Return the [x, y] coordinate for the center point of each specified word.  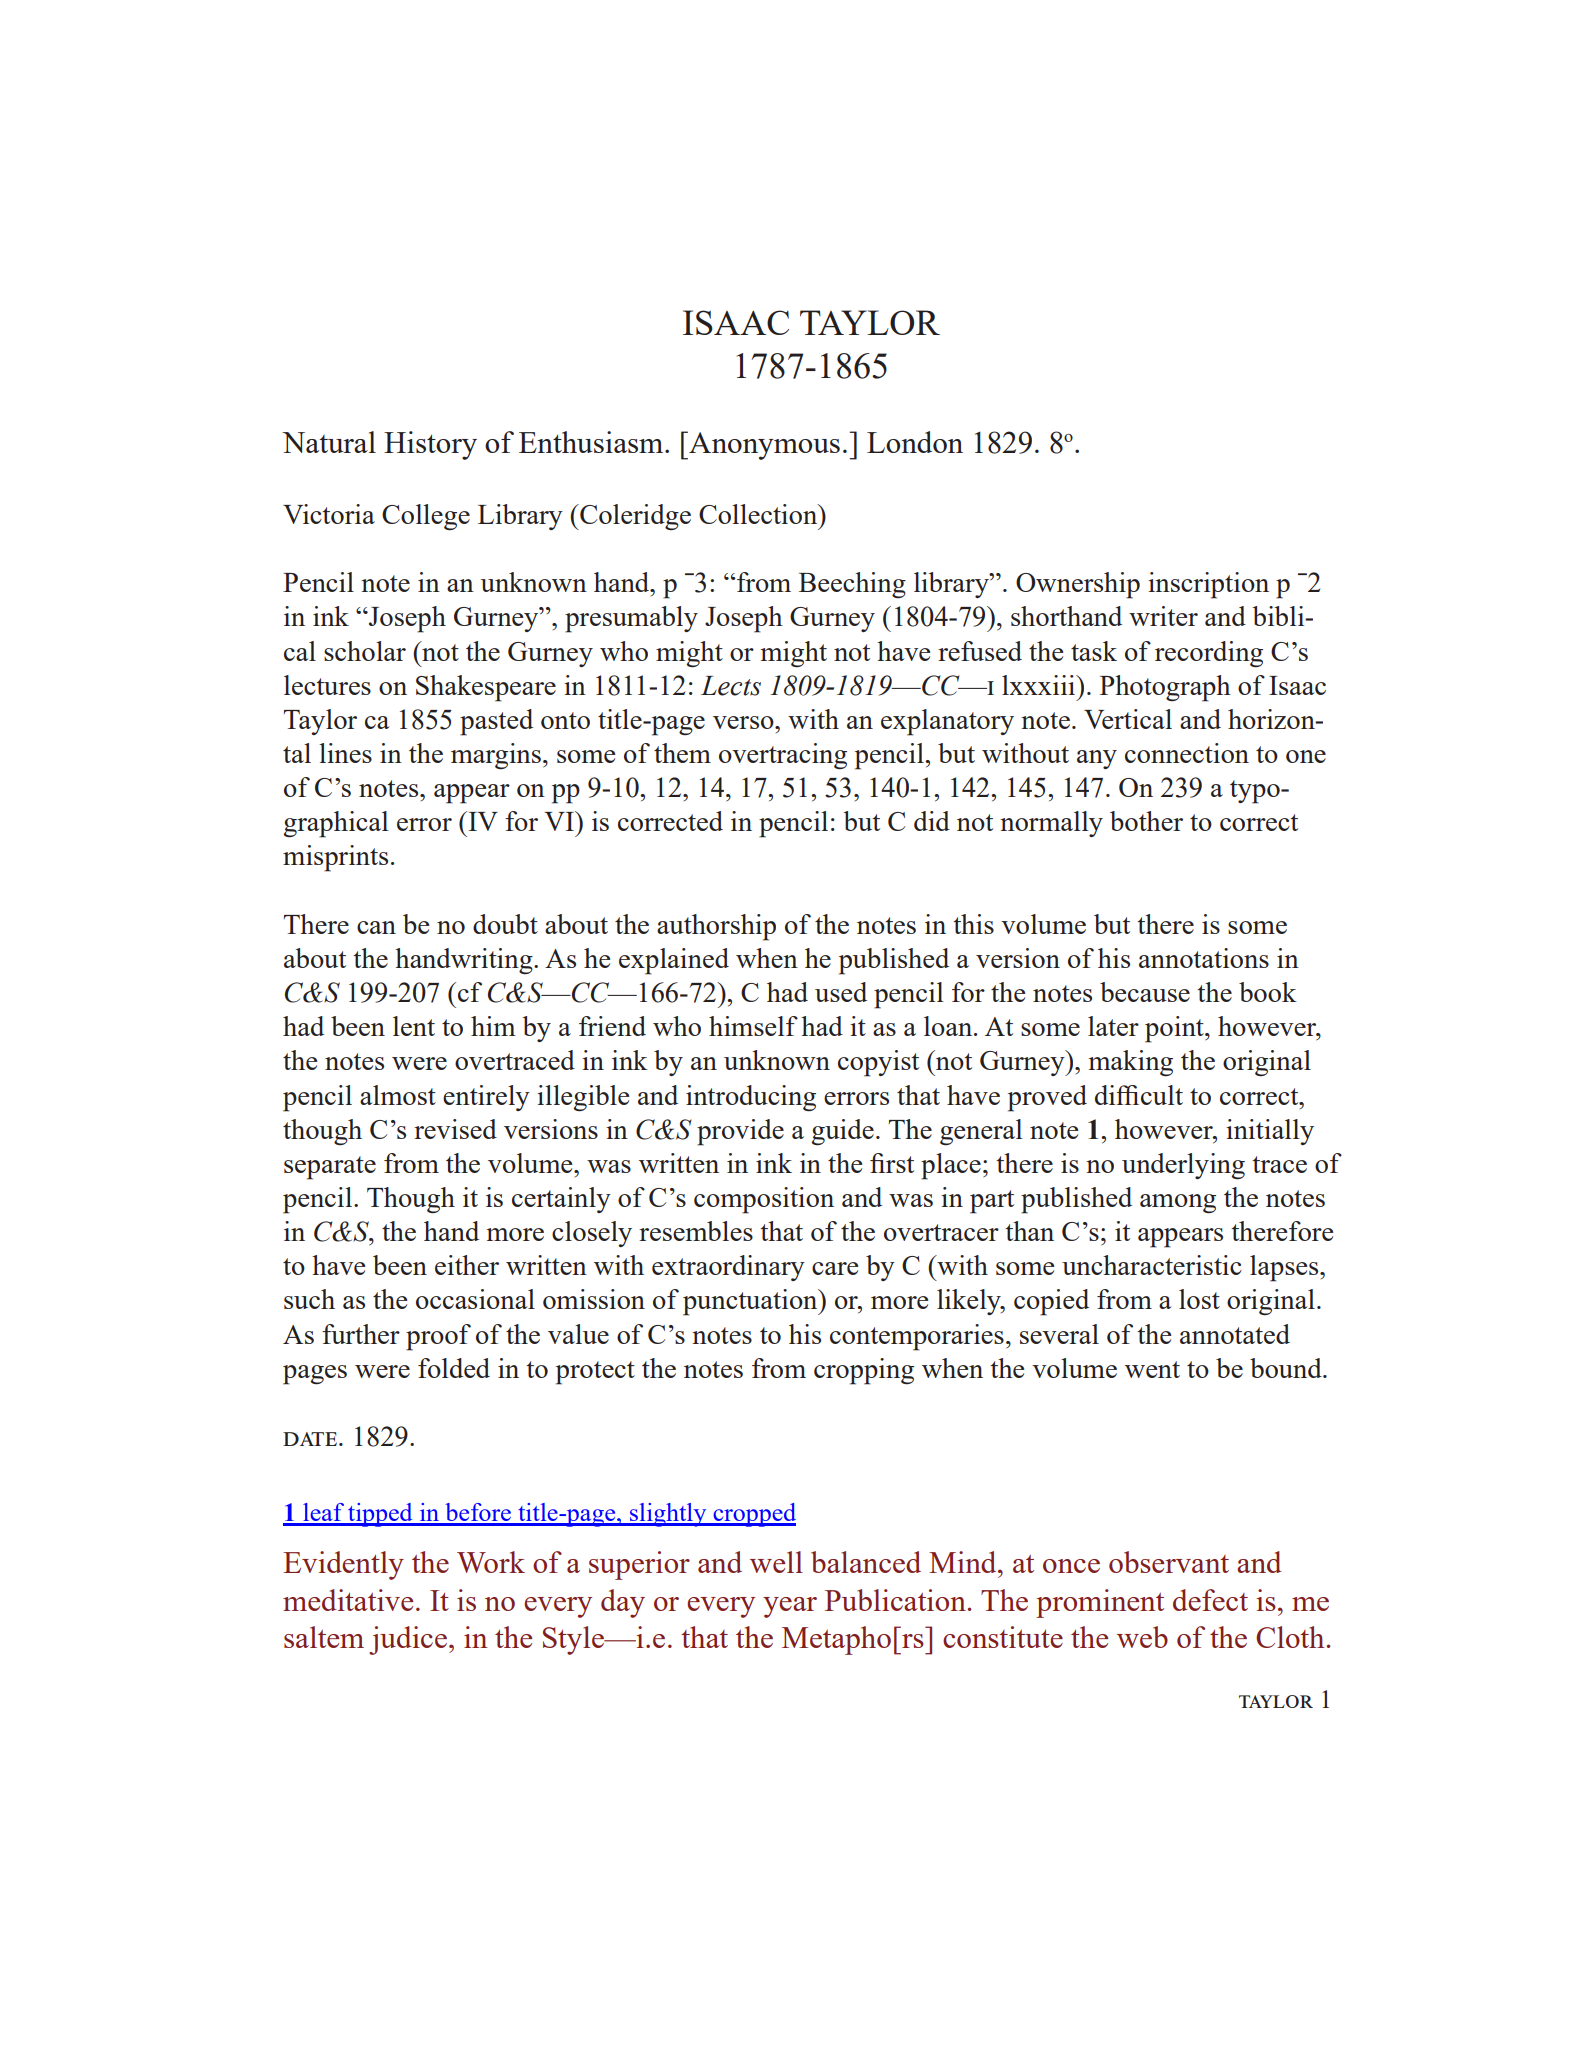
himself [753, 1026]
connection [1187, 753]
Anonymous [763, 445]
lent [414, 1026]
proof [438, 1337]
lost [1199, 1299]
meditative [348, 1600]
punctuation [751, 1302]
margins [496, 756]
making [1131, 1063]
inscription [1208, 585]
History [430, 445]
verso [744, 722]
